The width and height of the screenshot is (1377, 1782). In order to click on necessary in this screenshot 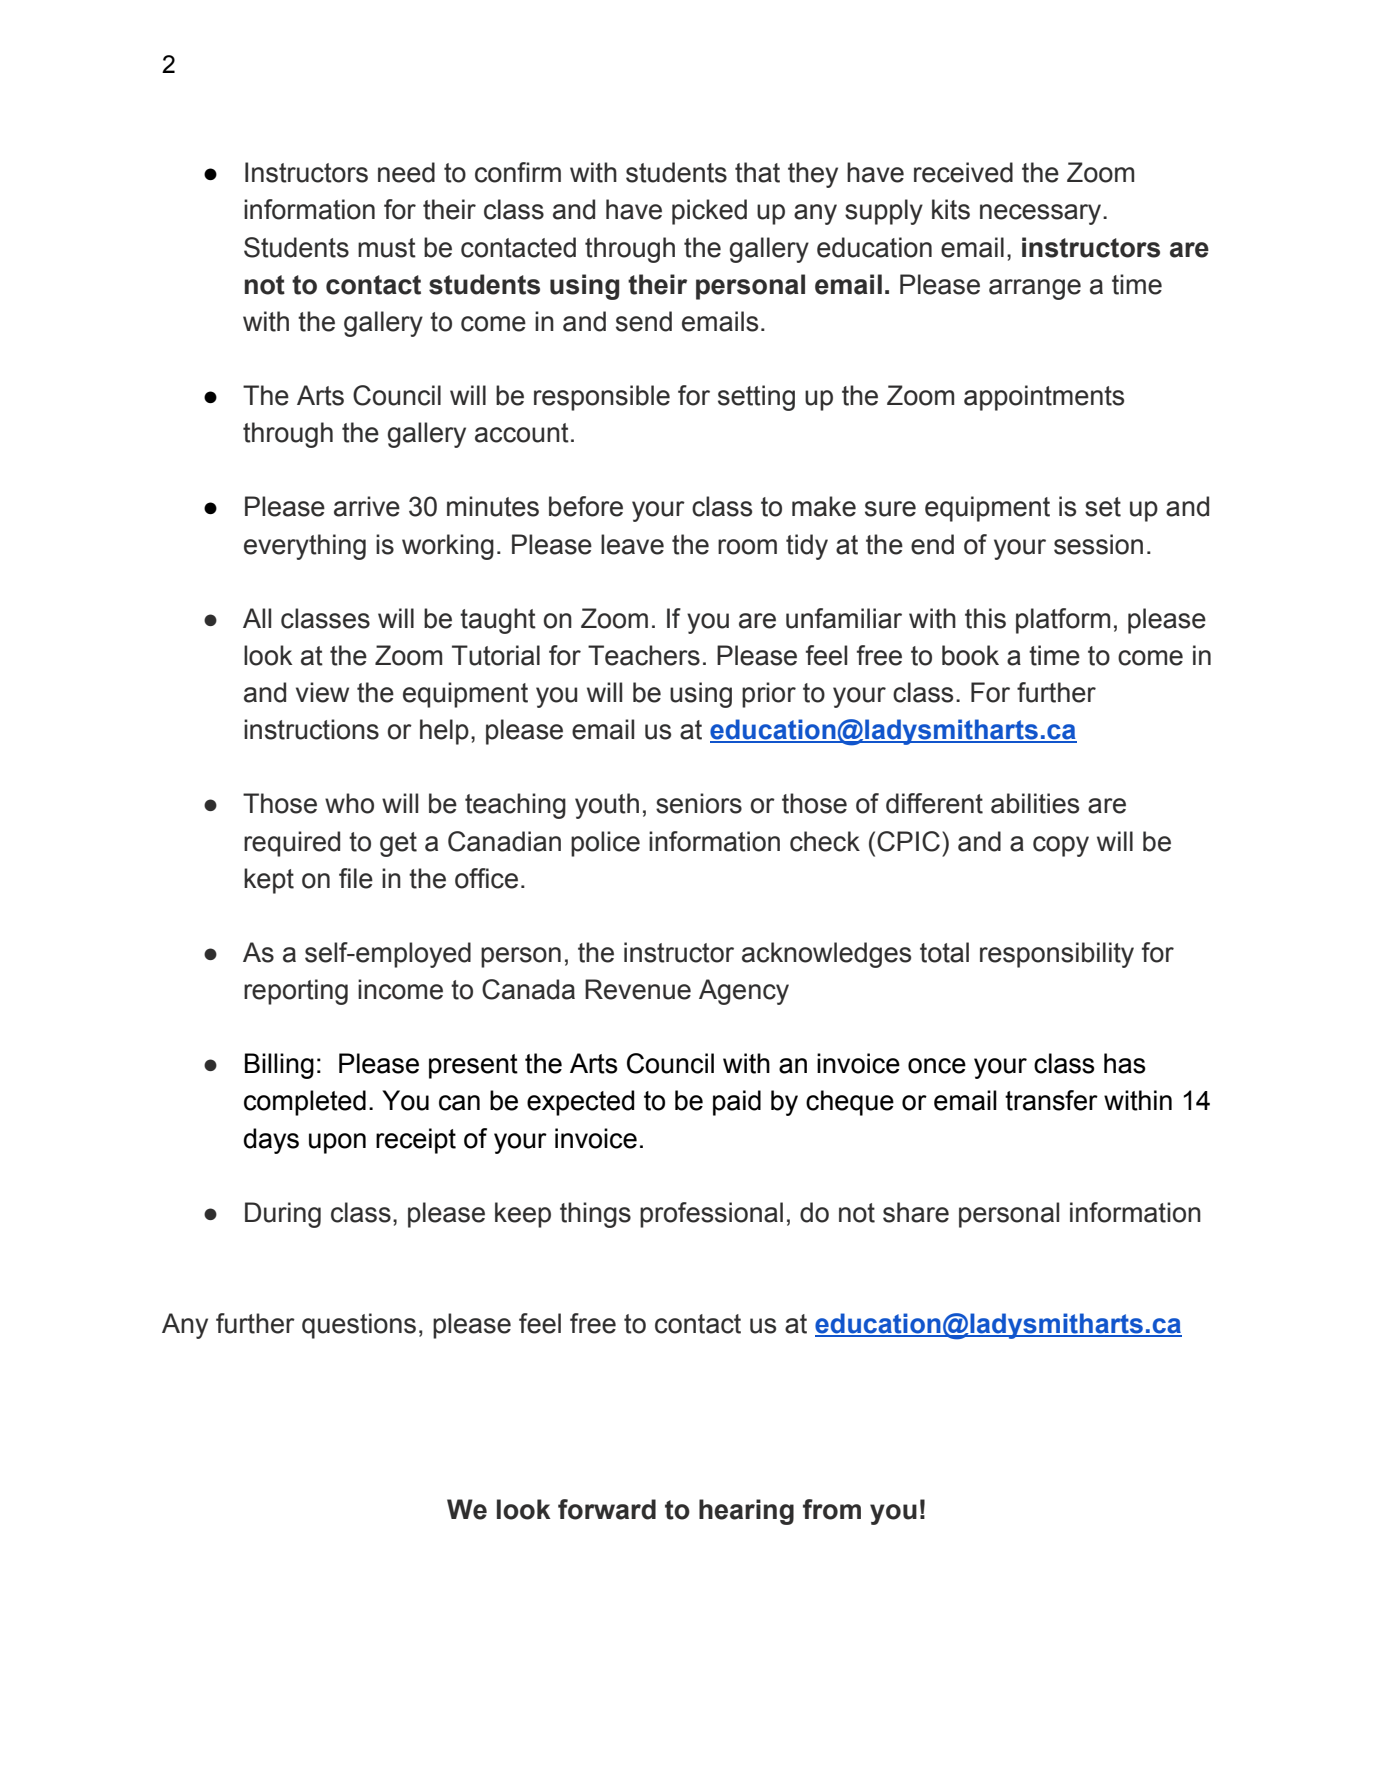, I will do `click(1042, 214)`.
